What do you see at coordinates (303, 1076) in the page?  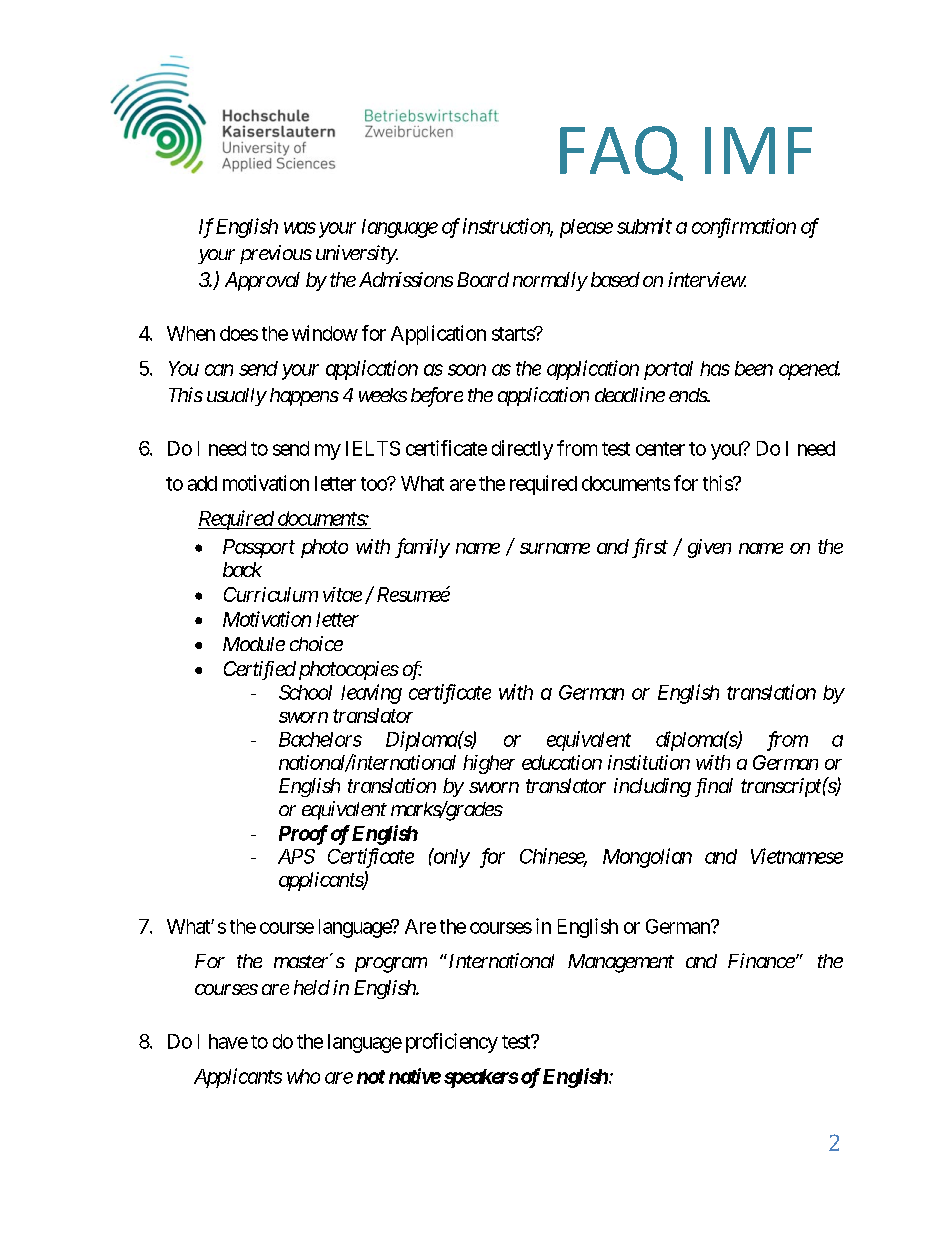 I see `who` at bounding box center [303, 1076].
